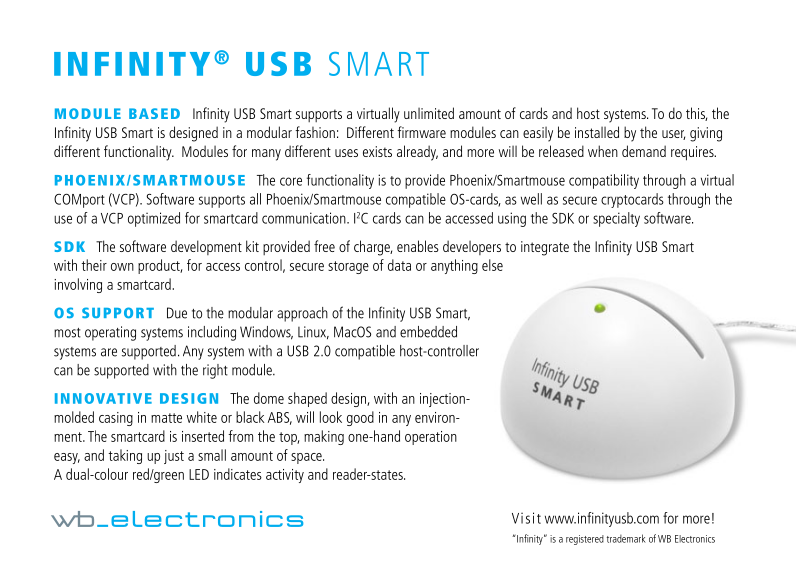  What do you see at coordinates (421, 132) in the document?
I see `firmware` at bounding box center [421, 132].
